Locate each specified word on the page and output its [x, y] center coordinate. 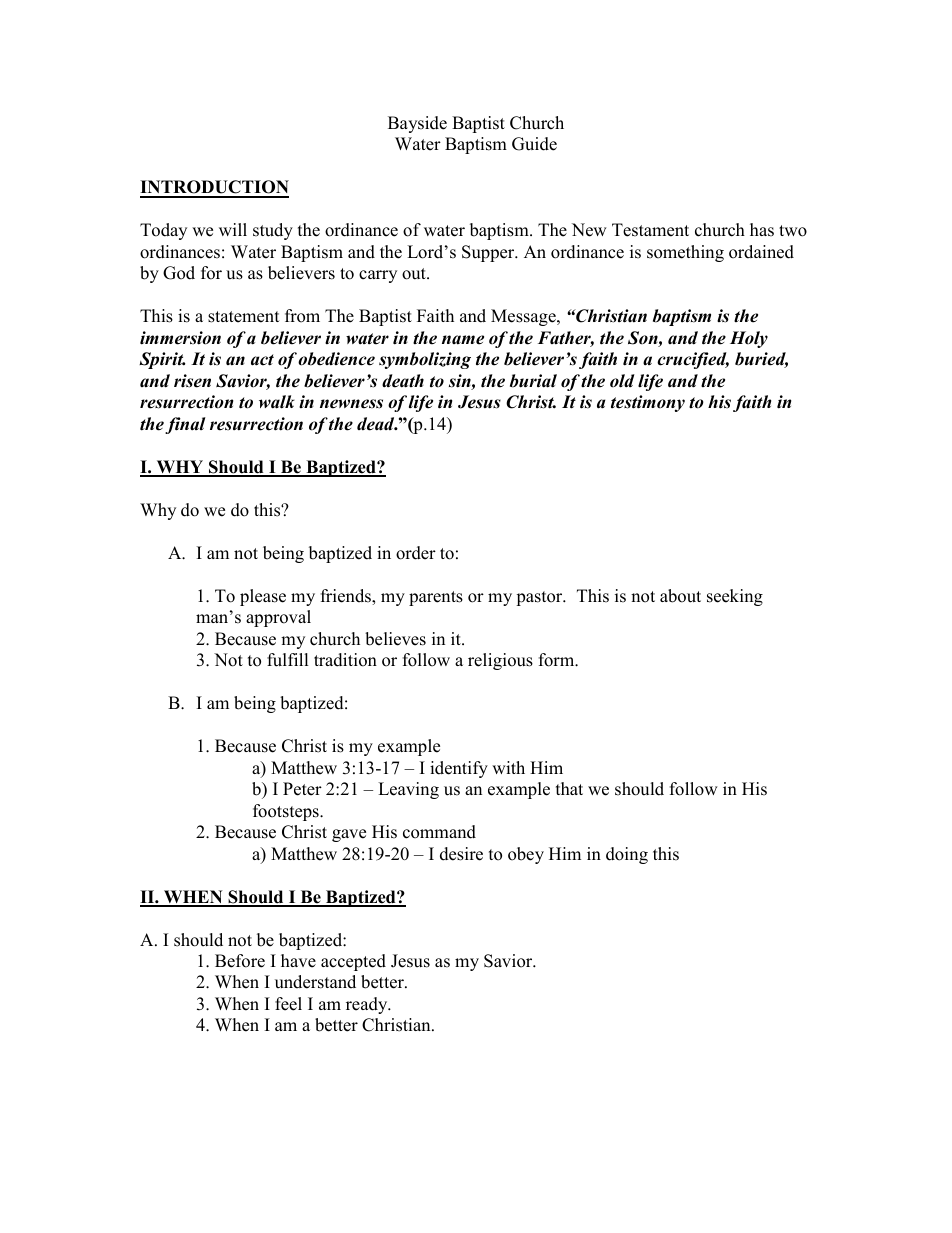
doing [627, 855]
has [762, 230]
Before [240, 961]
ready [368, 1005]
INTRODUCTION [214, 188]
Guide [534, 144]
